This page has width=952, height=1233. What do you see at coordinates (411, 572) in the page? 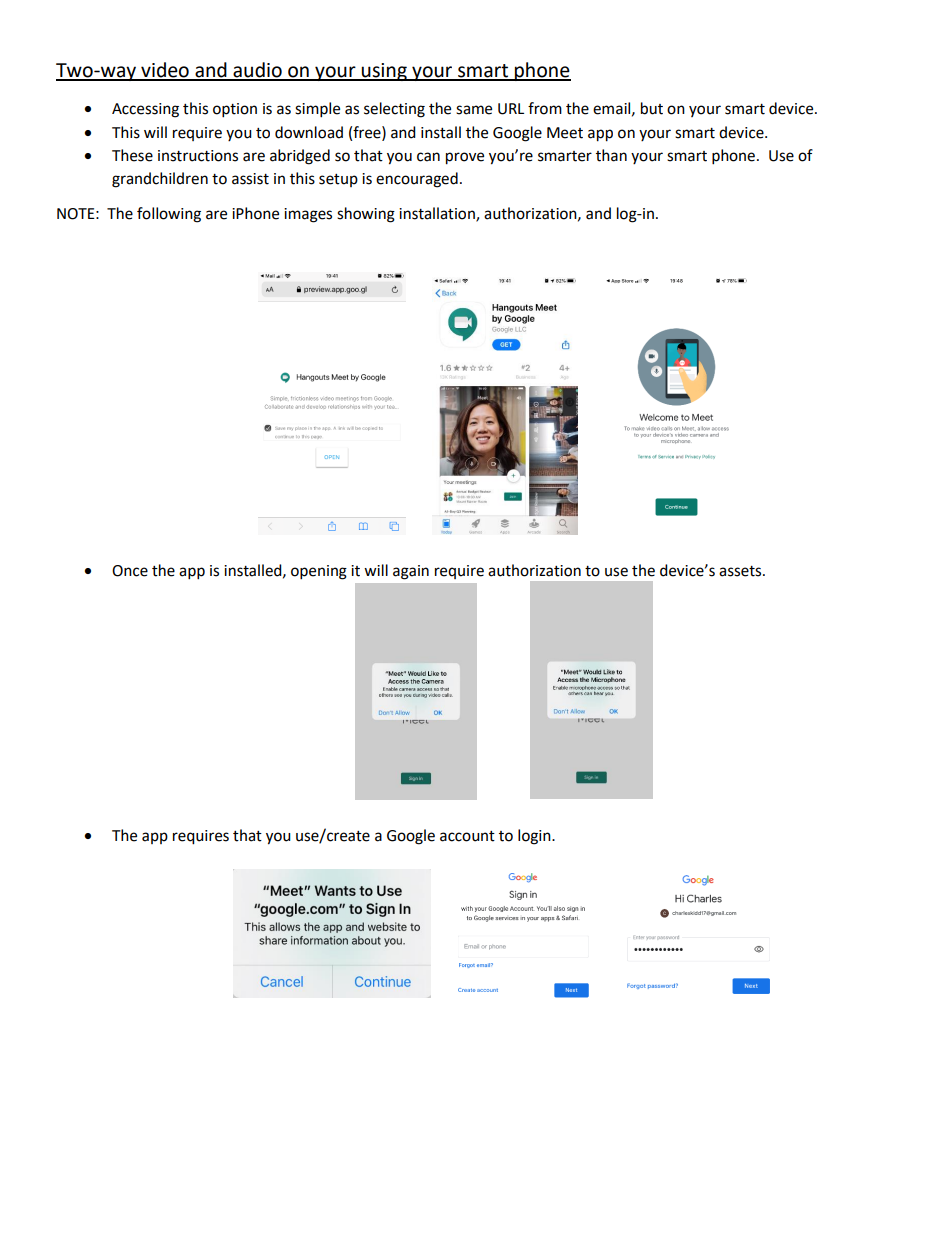
I see `again` at bounding box center [411, 572].
